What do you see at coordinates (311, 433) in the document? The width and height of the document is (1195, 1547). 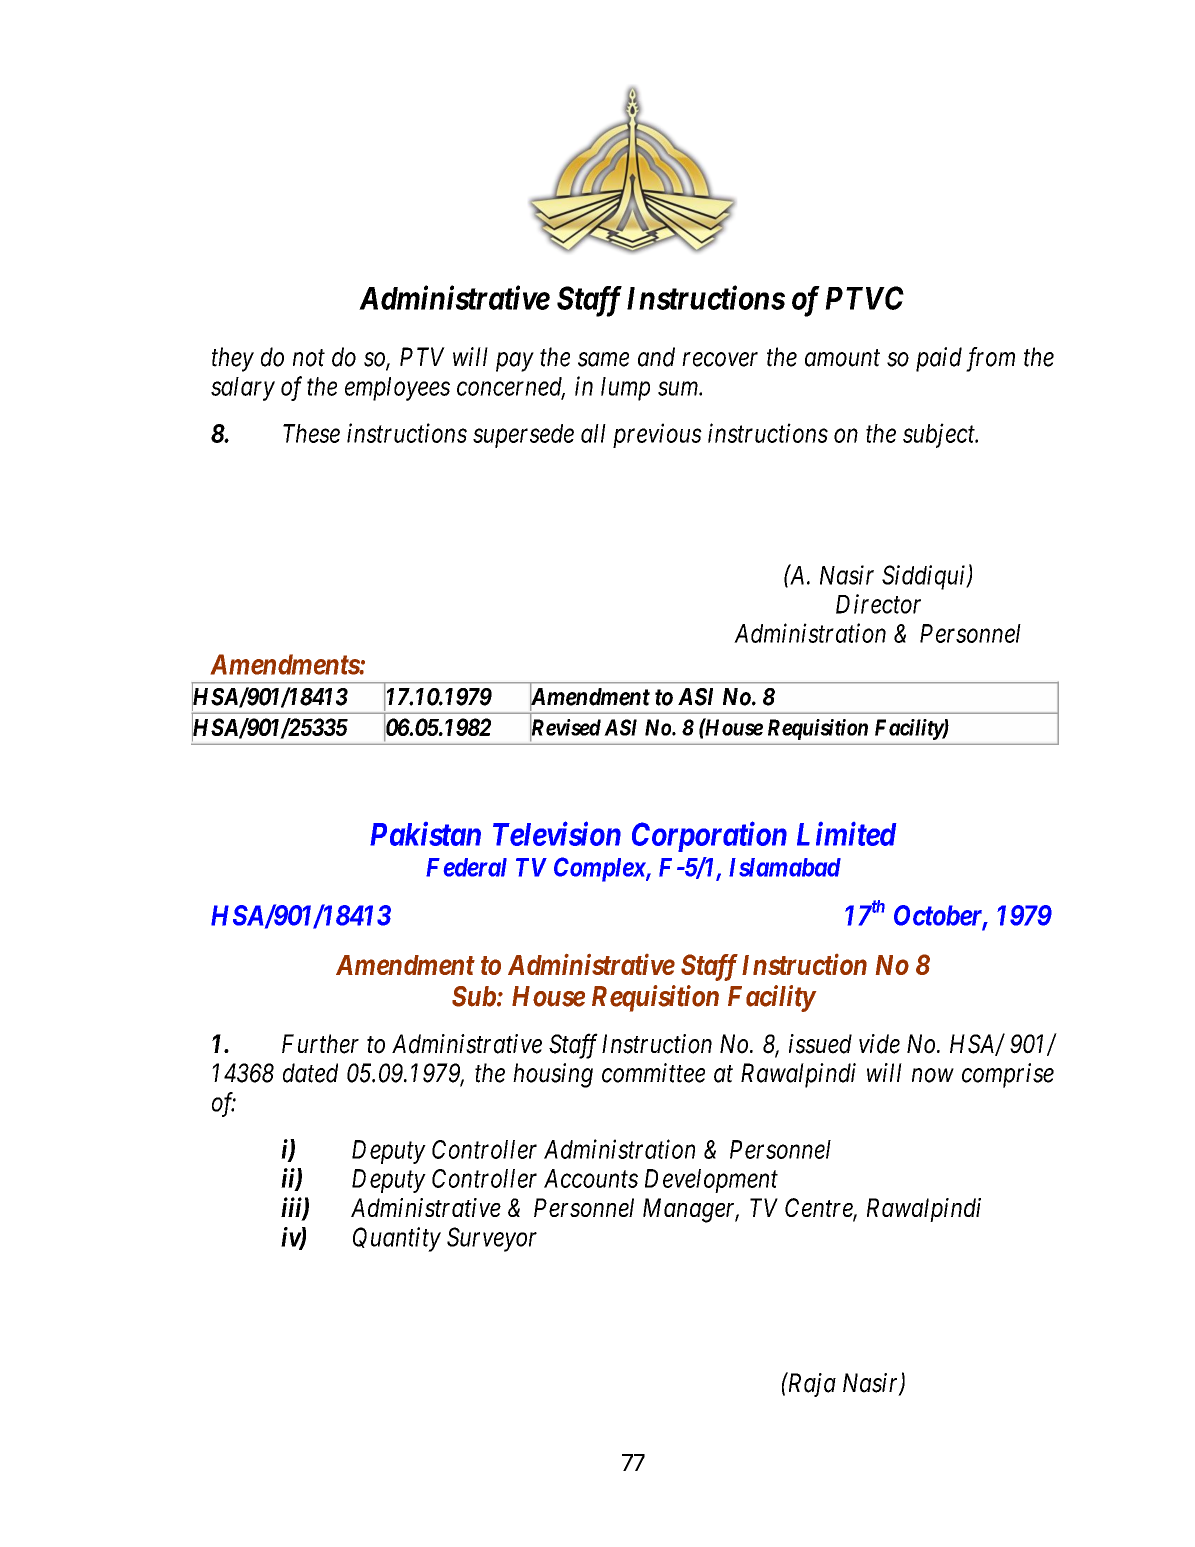 I see `These` at bounding box center [311, 433].
